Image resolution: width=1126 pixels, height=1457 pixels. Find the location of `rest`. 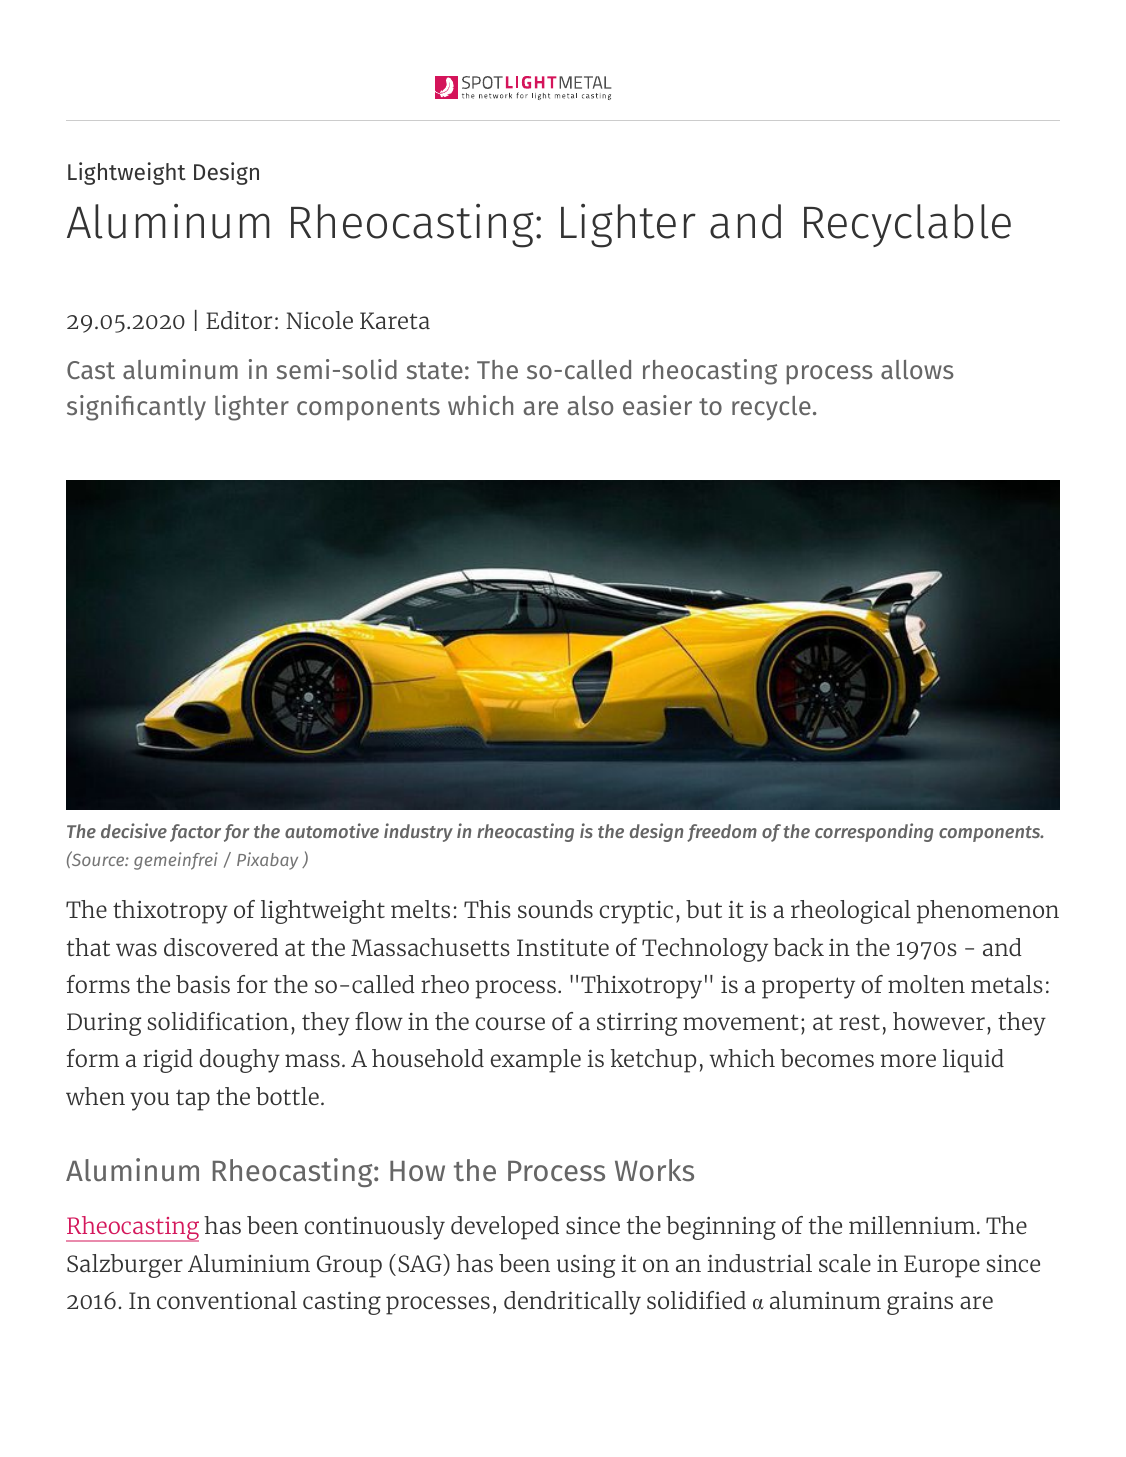

rest is located at coordinates (859, 1022).
